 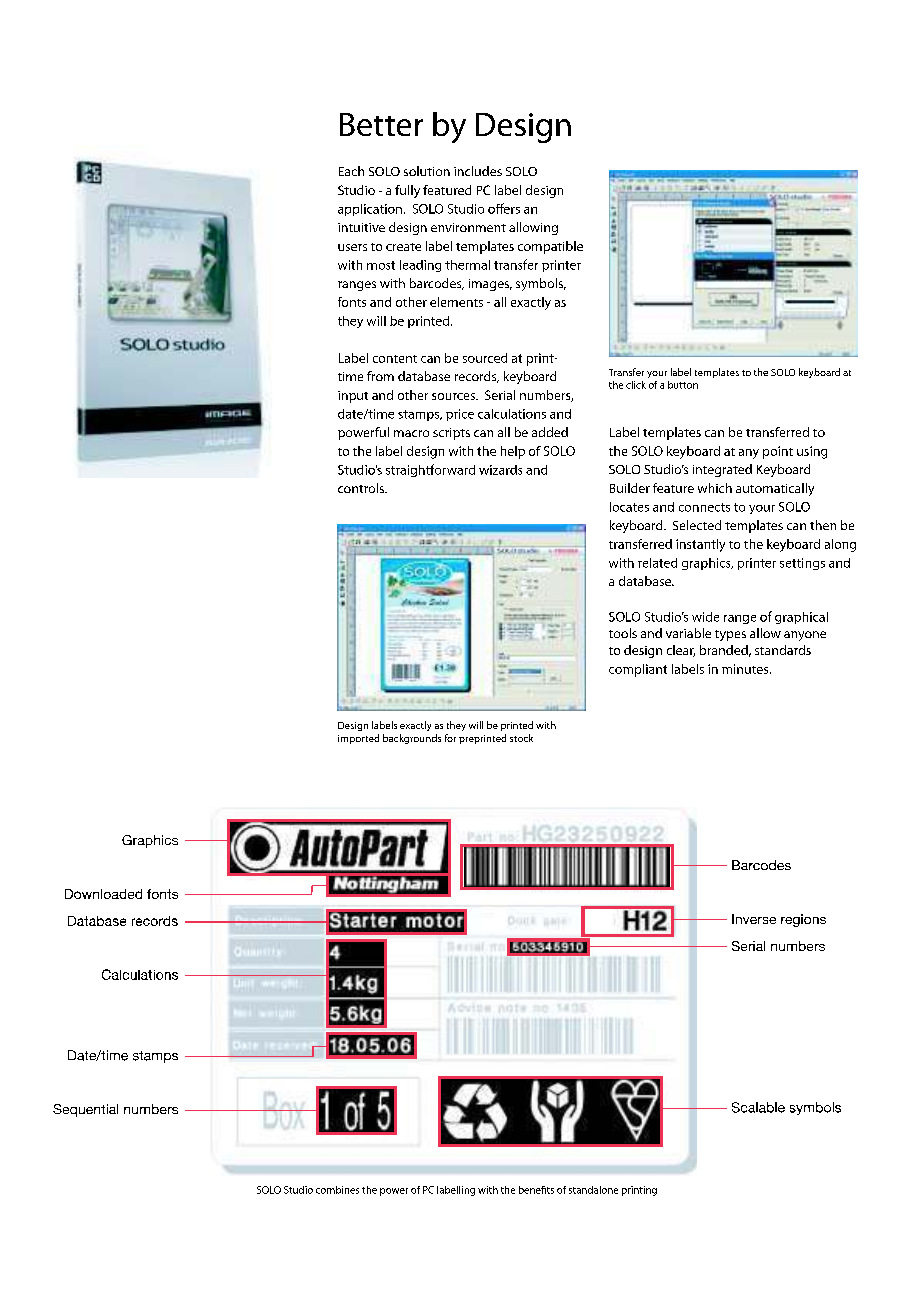 What do you see at coordinates (550, 247) in the screenshot?
I see `compatible` at bounding box center [550, 247].
